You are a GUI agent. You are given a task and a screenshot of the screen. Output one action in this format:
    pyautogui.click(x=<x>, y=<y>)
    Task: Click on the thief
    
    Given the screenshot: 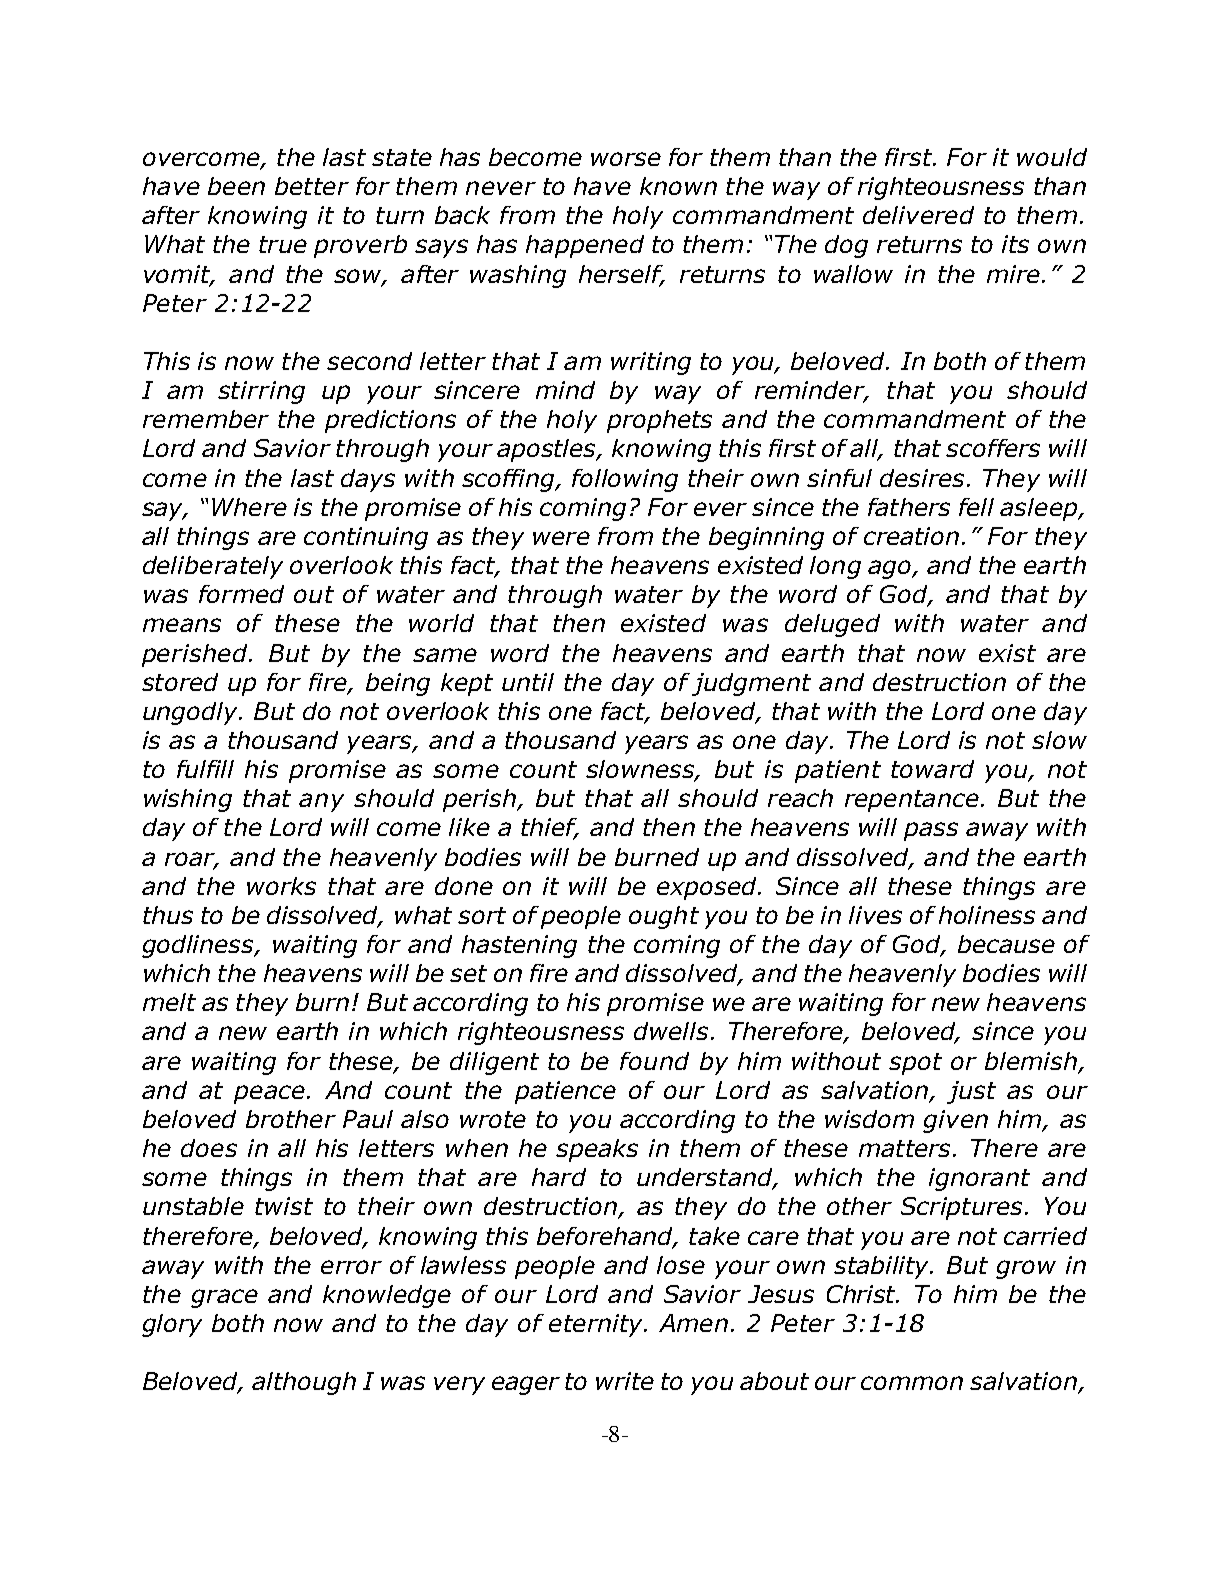 What is the action you would take?
    pyautogui.click(x=550, y=828)
